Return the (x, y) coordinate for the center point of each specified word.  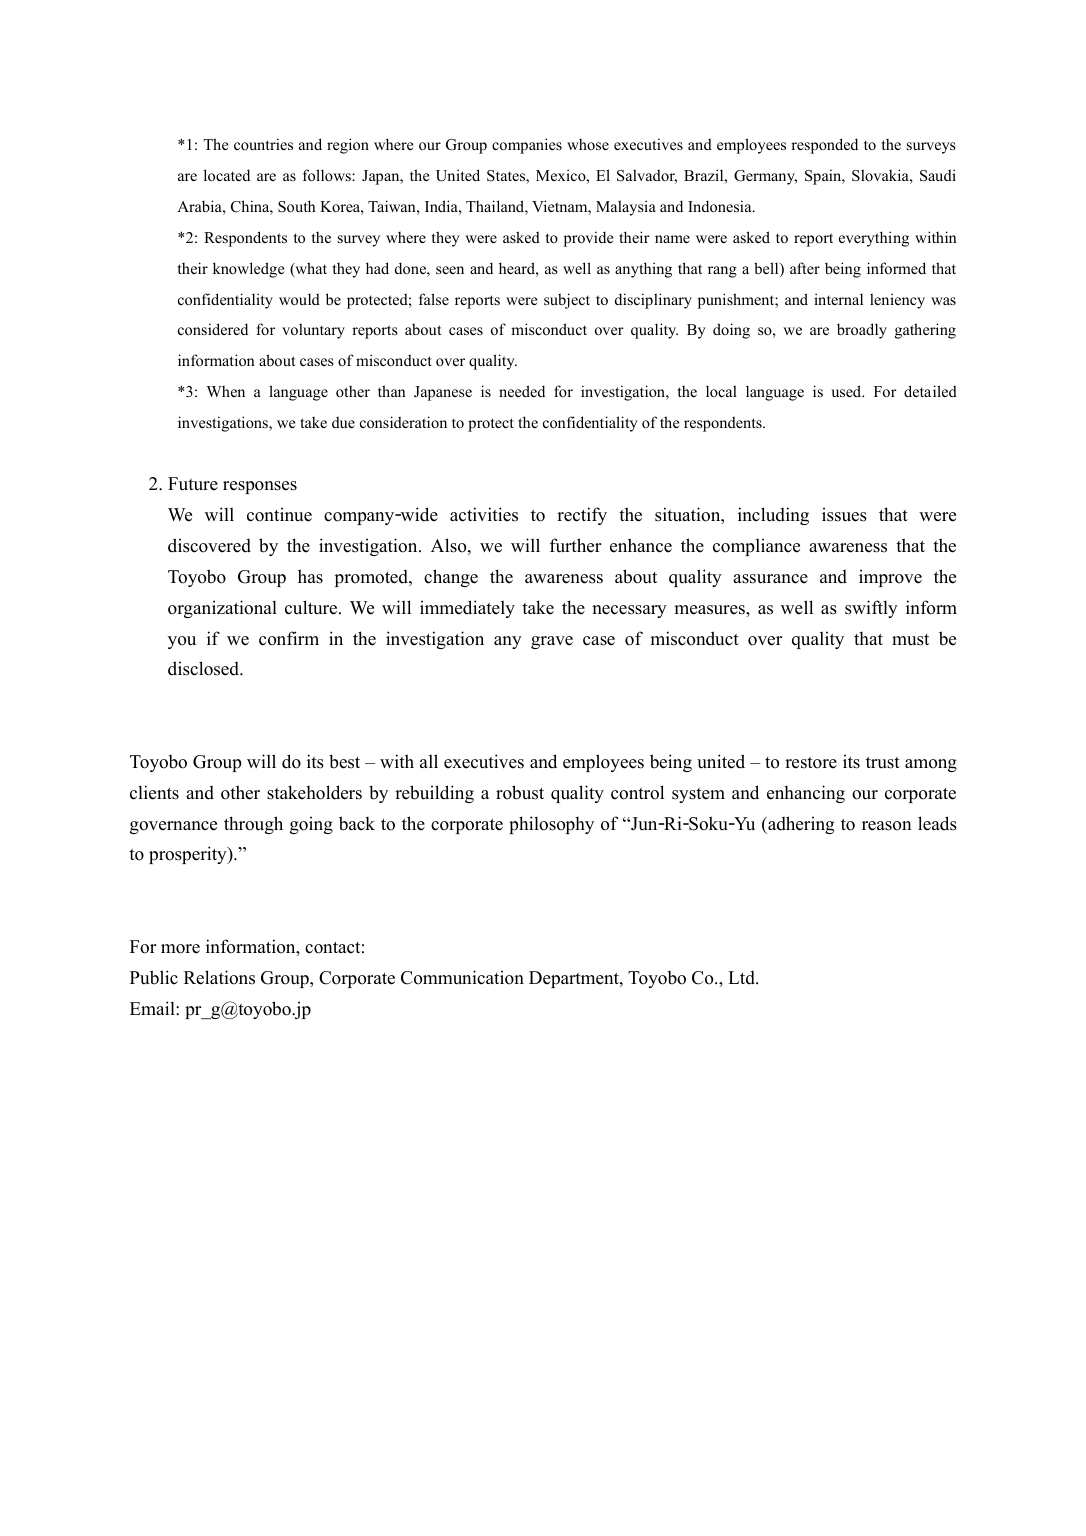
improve (890, 578)
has (310, 576)
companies (527, 146)
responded (824, 146)
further (575, 545)
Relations (219, 977)
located (227, 175)
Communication (462, 977)
